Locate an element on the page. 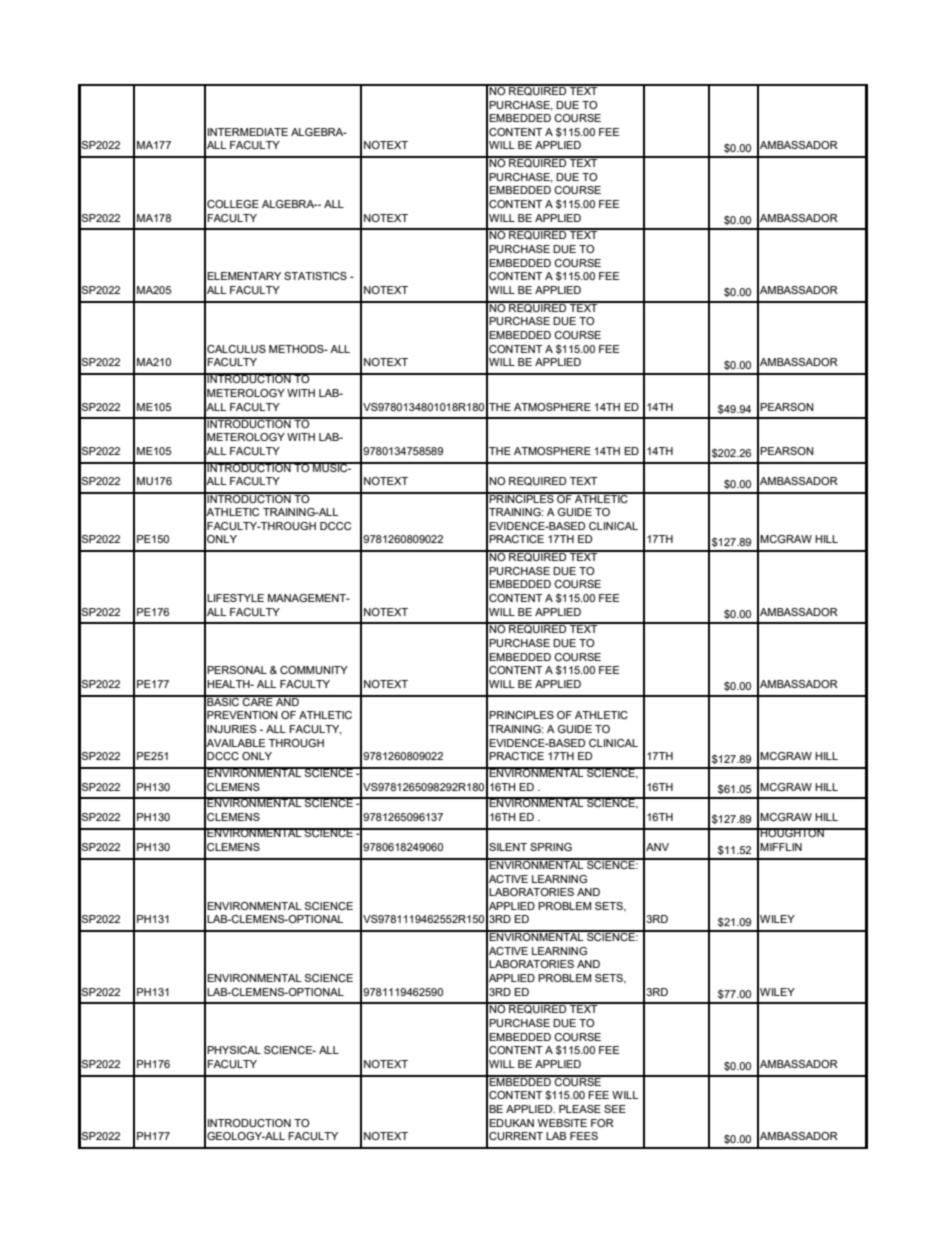  INTERMEDIATE is located at coordinates (248, 132).
